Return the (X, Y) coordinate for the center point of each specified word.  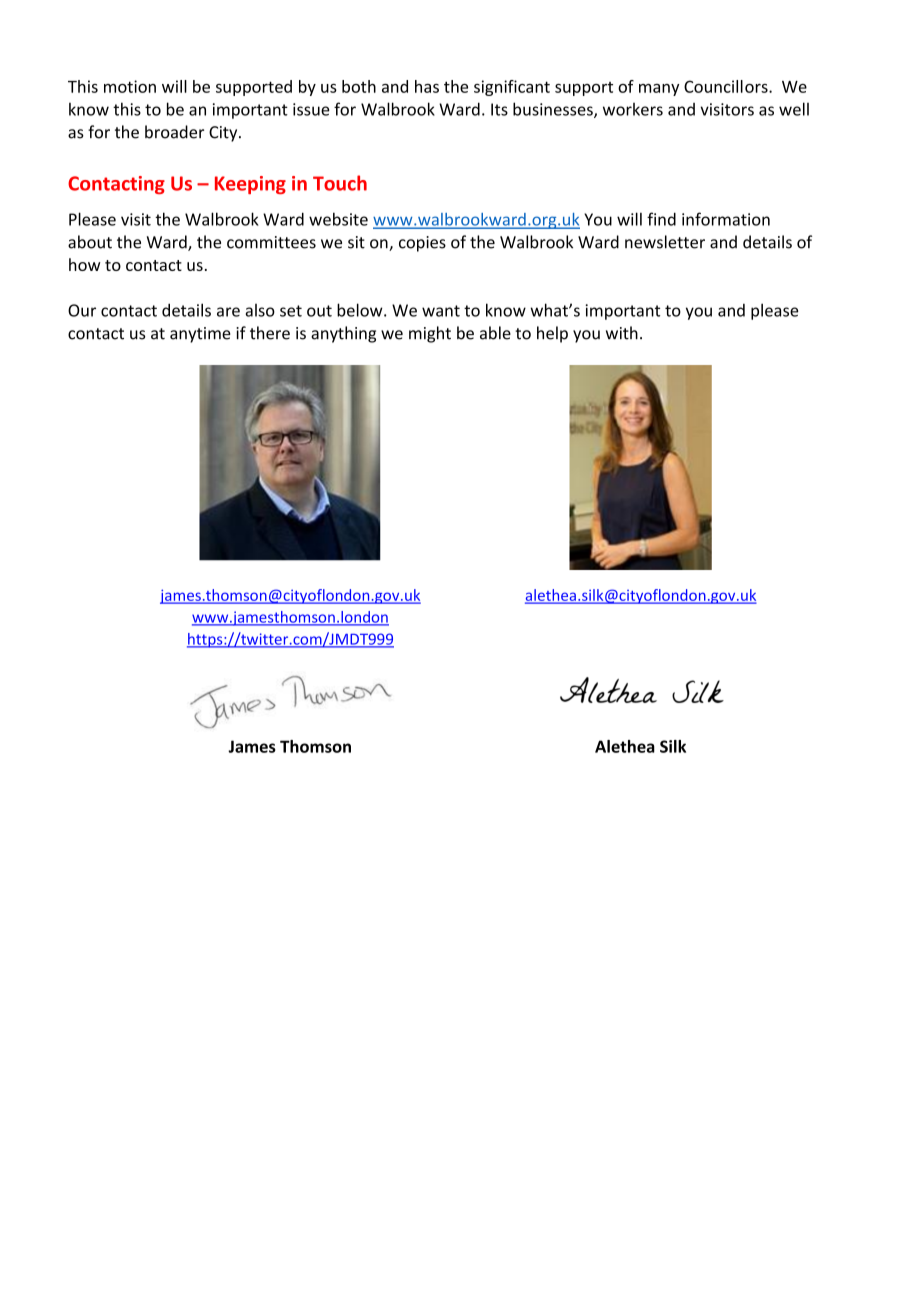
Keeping (250, 185)
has (427, 86)
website (338, 219)
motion (130, 86)
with (622, 333)
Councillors (727, 86)
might (430, 334)
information (726, 219)
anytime (200, 335)
